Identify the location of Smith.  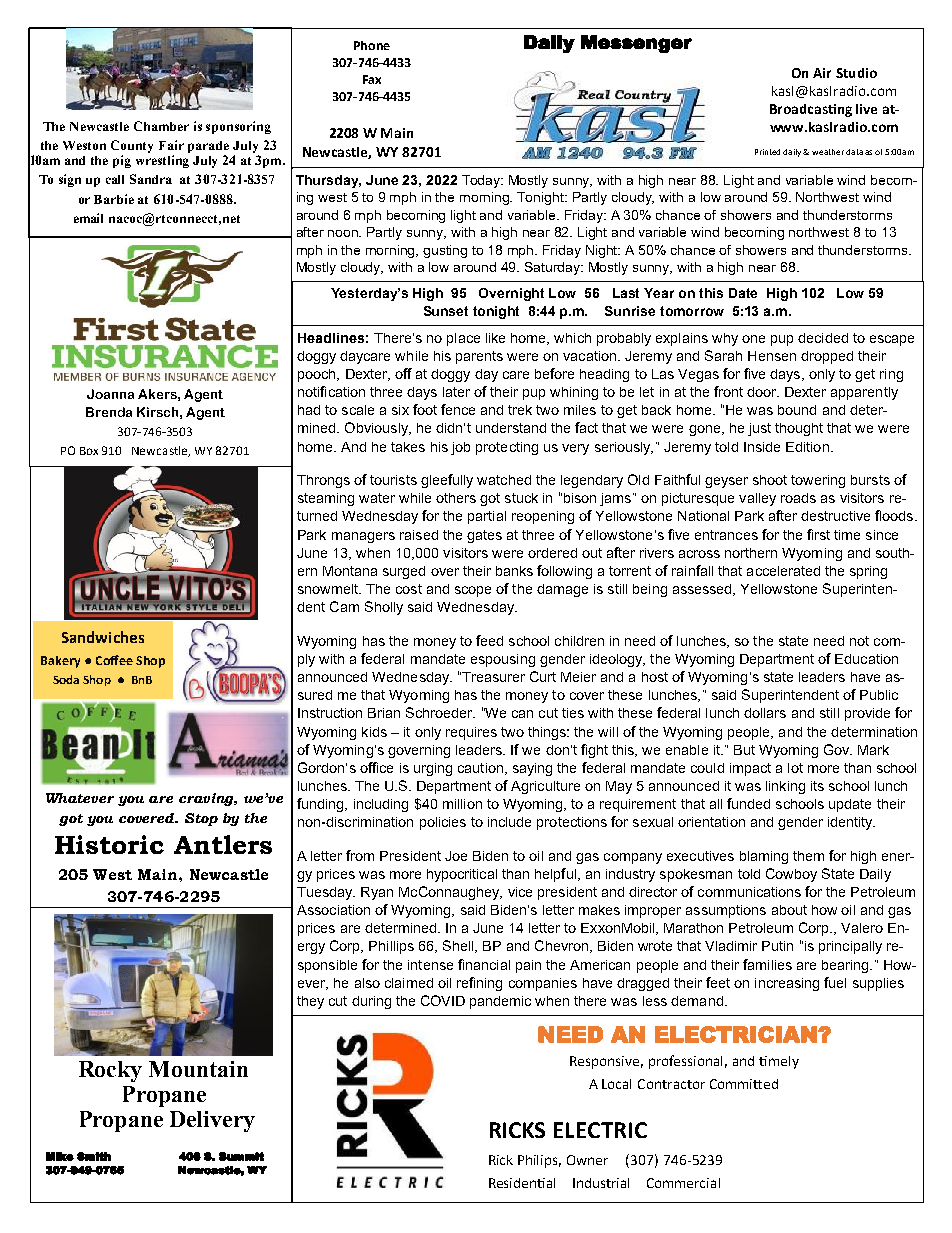
(94, 1156).
